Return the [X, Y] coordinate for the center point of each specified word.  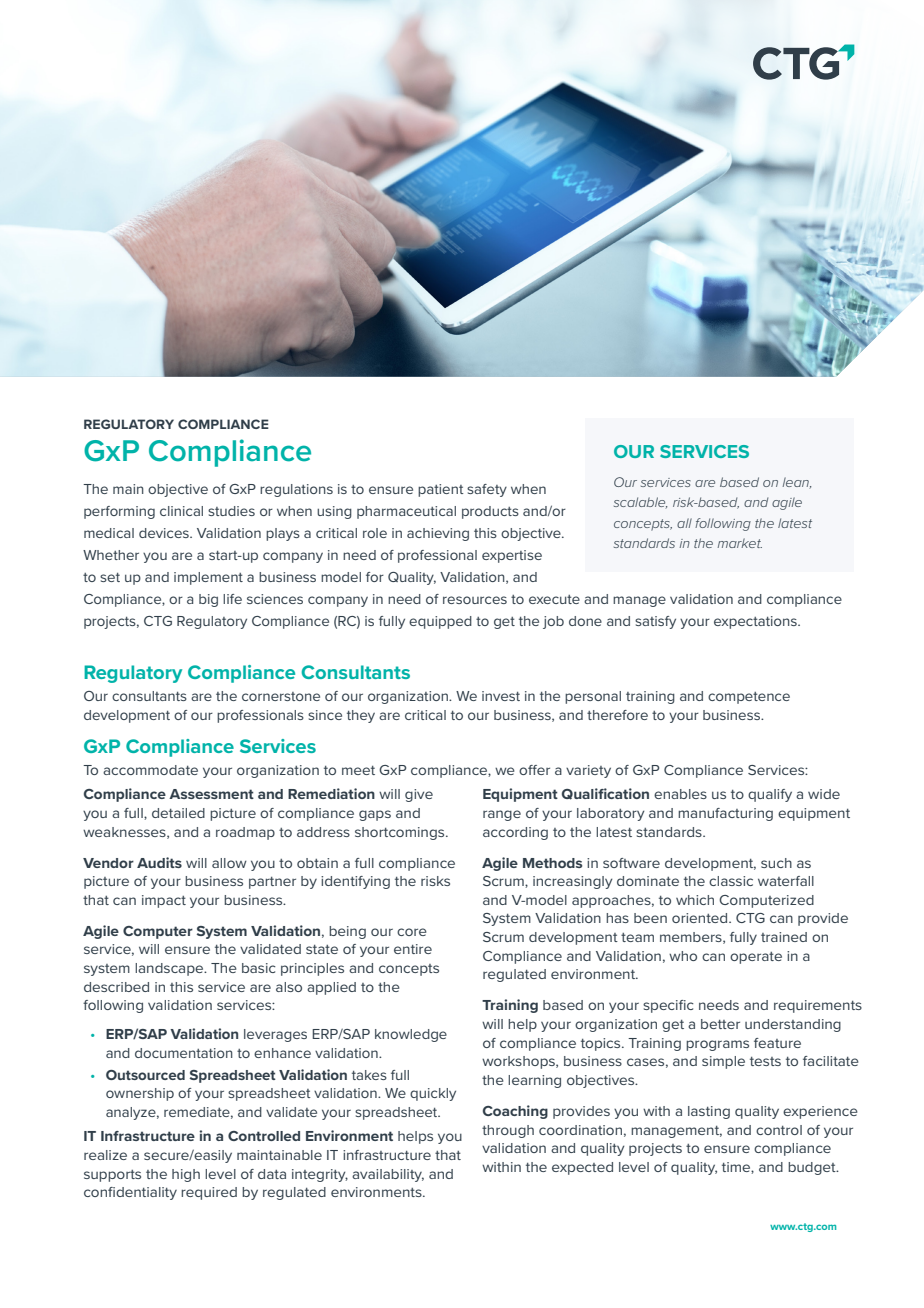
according [515, 833]
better [720, 1024]
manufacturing [725, 814]
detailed [178, 813]
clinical [181, 511]
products [490, 512]
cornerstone [281, 696]
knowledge [411, 1035]
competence [749, 698]
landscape [170, 969]
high [186, 1175]
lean [797, 483]
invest [501, 696]
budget [813, 1168]
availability [388, 1175]
